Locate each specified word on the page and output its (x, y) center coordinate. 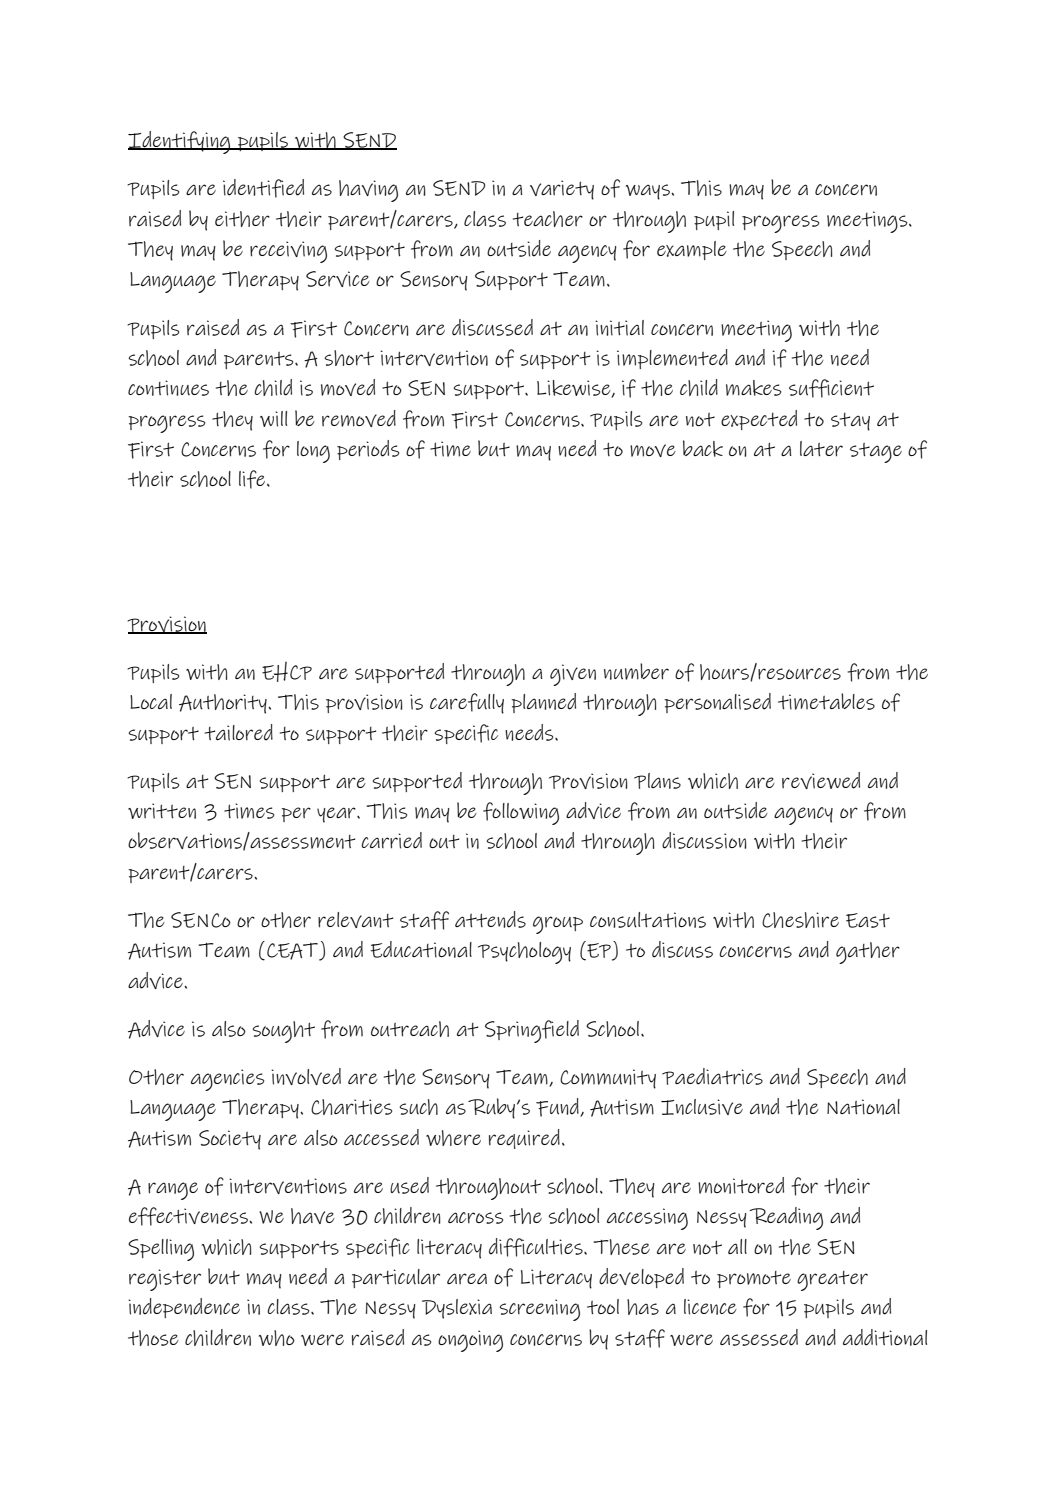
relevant (355, 920)
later (821, 449)
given (573, 675)
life (253, 479)
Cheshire (800, 920)
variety (562, 190)
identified (263, 188)
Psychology (524, 953)
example (692, 250)
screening (539, 1310)
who (276, 1338)
